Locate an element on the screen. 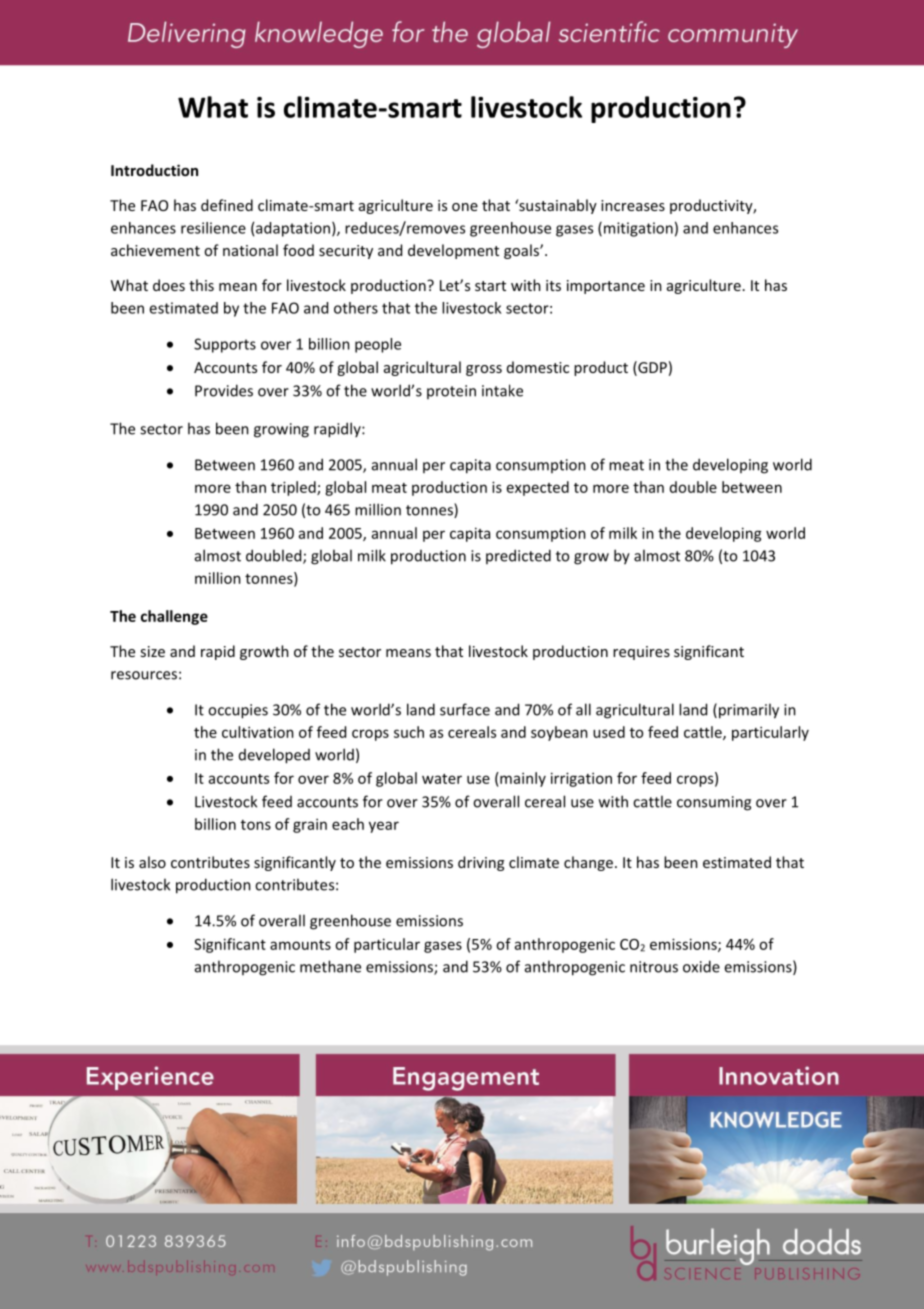  defined is located at coordinates (227, 205).
